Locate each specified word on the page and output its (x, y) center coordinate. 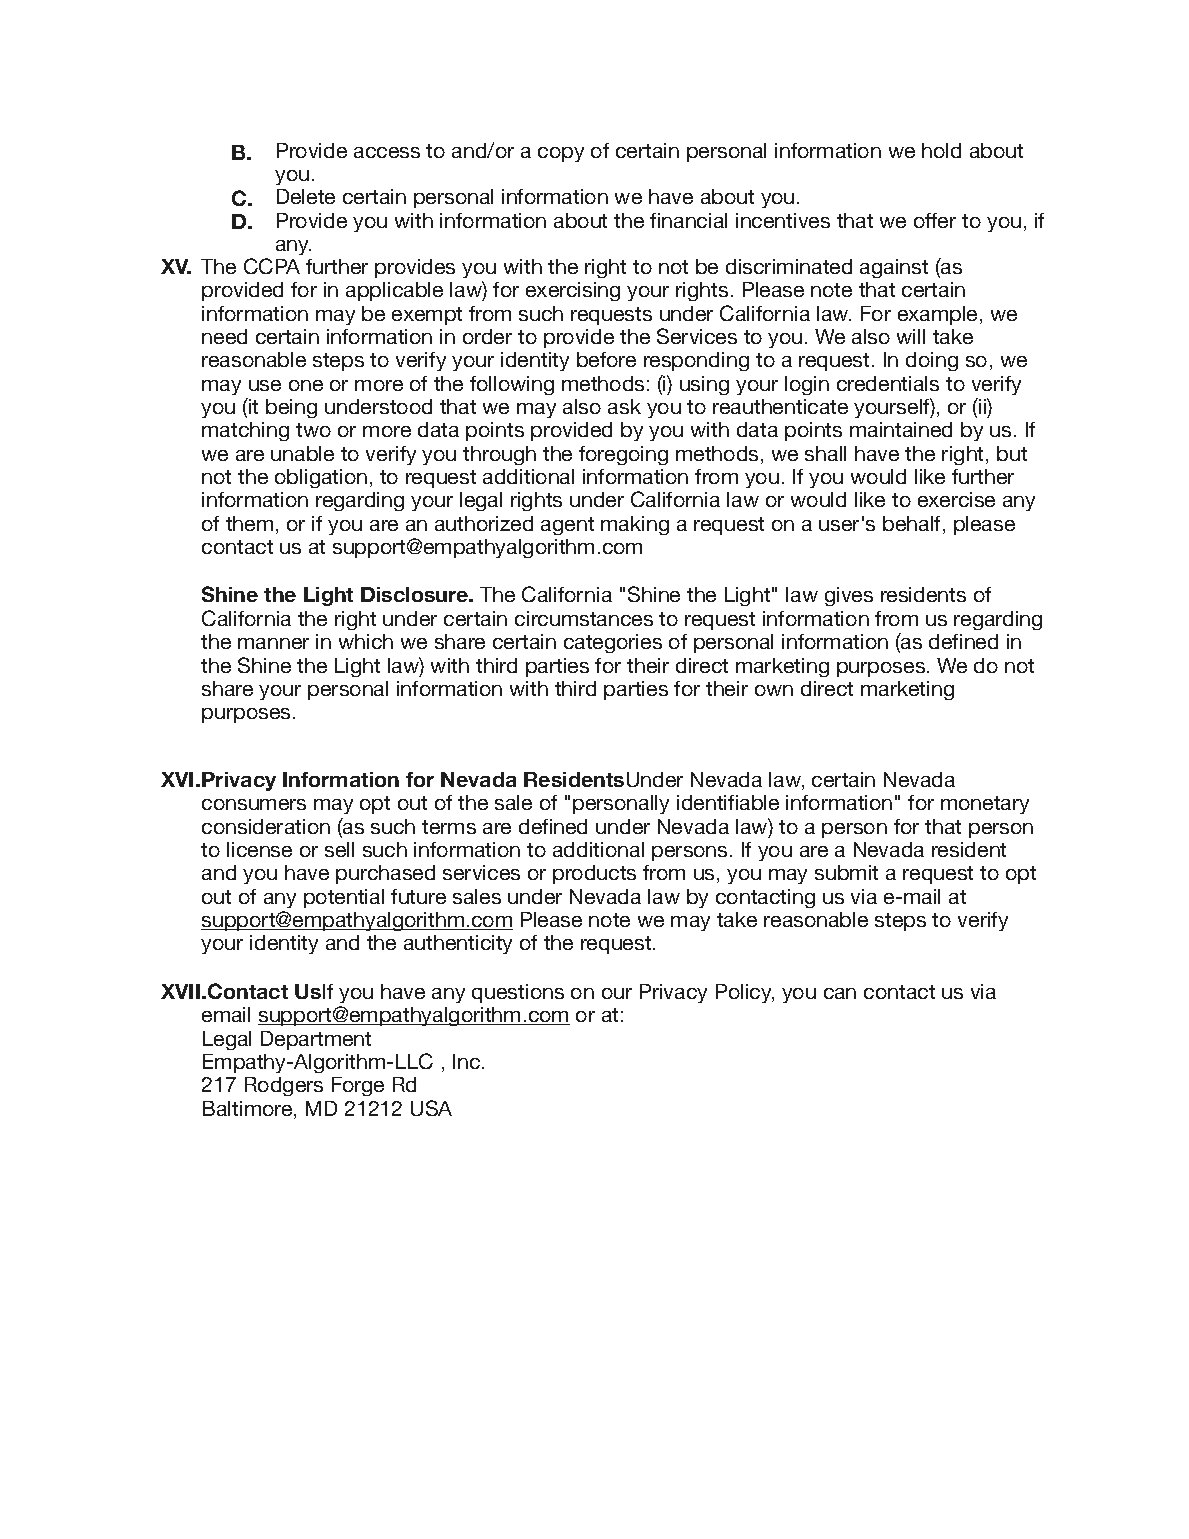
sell (339, 849)
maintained (901, 429)
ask (624, 406)
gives (849, 596)
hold (941, 150)
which (366, 641)
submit (846, 872)
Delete (306, 196)
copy (561, 154)
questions (518, 993)
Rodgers (284, 1086)
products (594, 874)
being (291, 408)
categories (613, 643)
